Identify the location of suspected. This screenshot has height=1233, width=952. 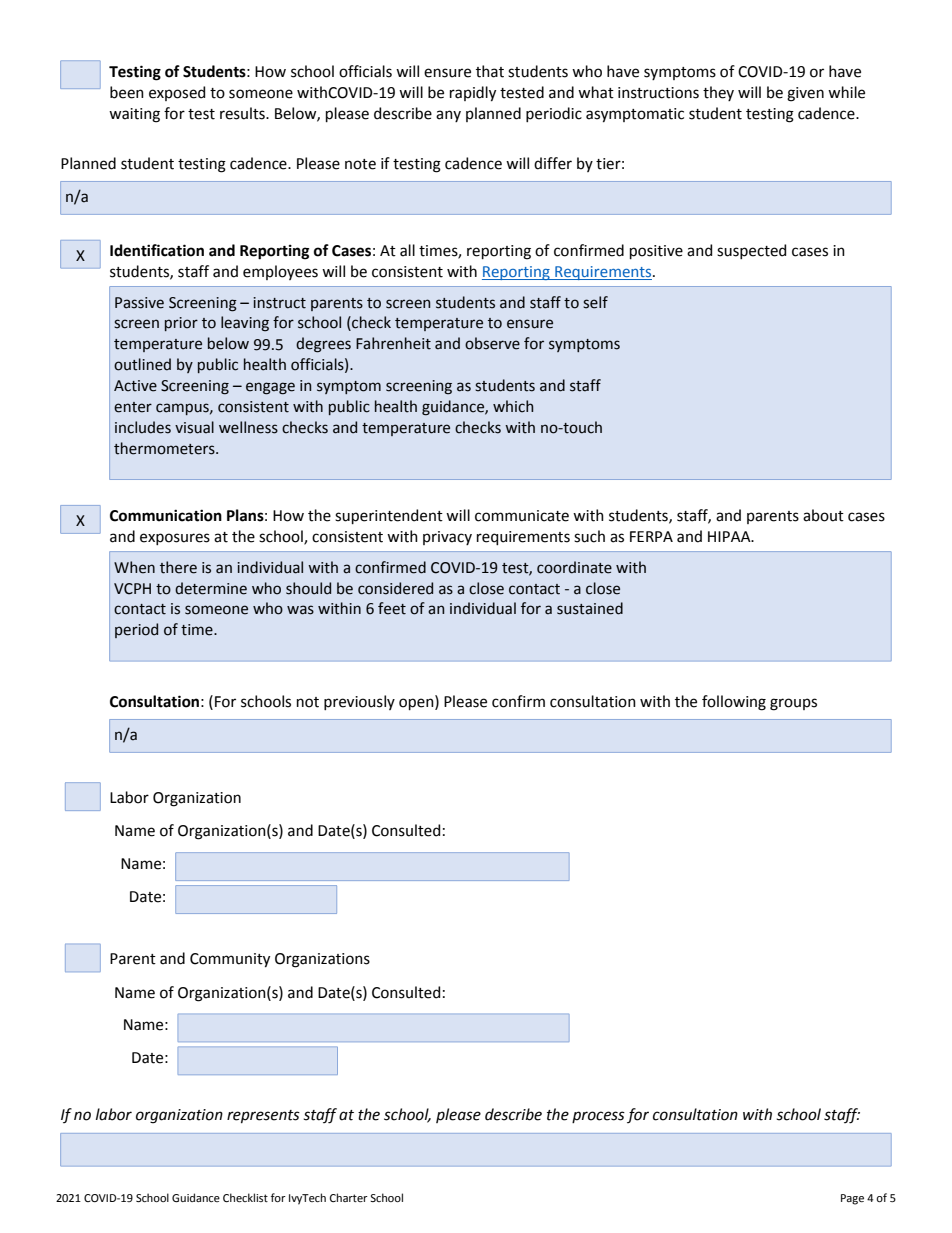
(751, 251).
